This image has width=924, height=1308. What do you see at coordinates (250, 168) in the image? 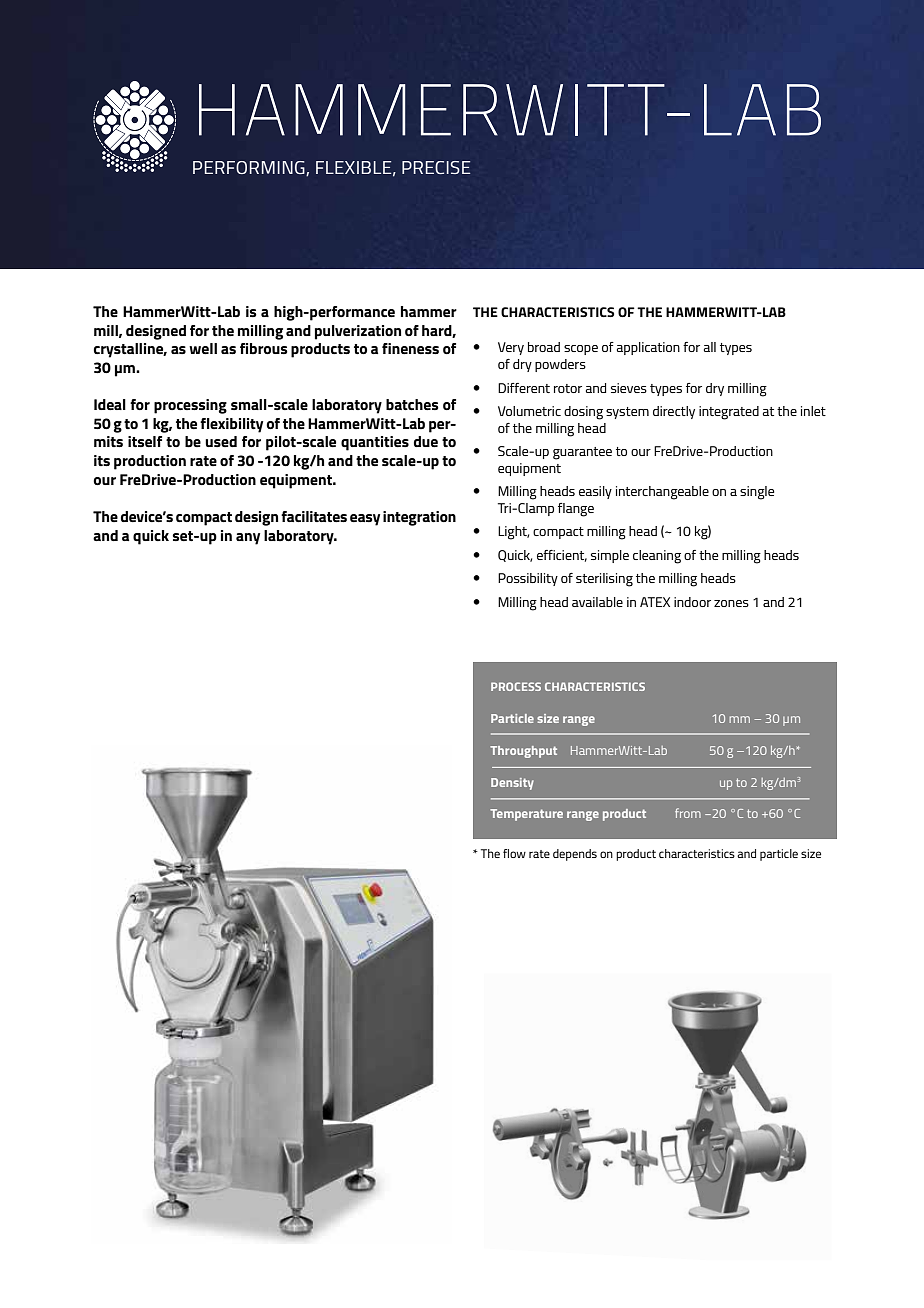
I see `PERFORMING` at bounding box center [250, 168].
